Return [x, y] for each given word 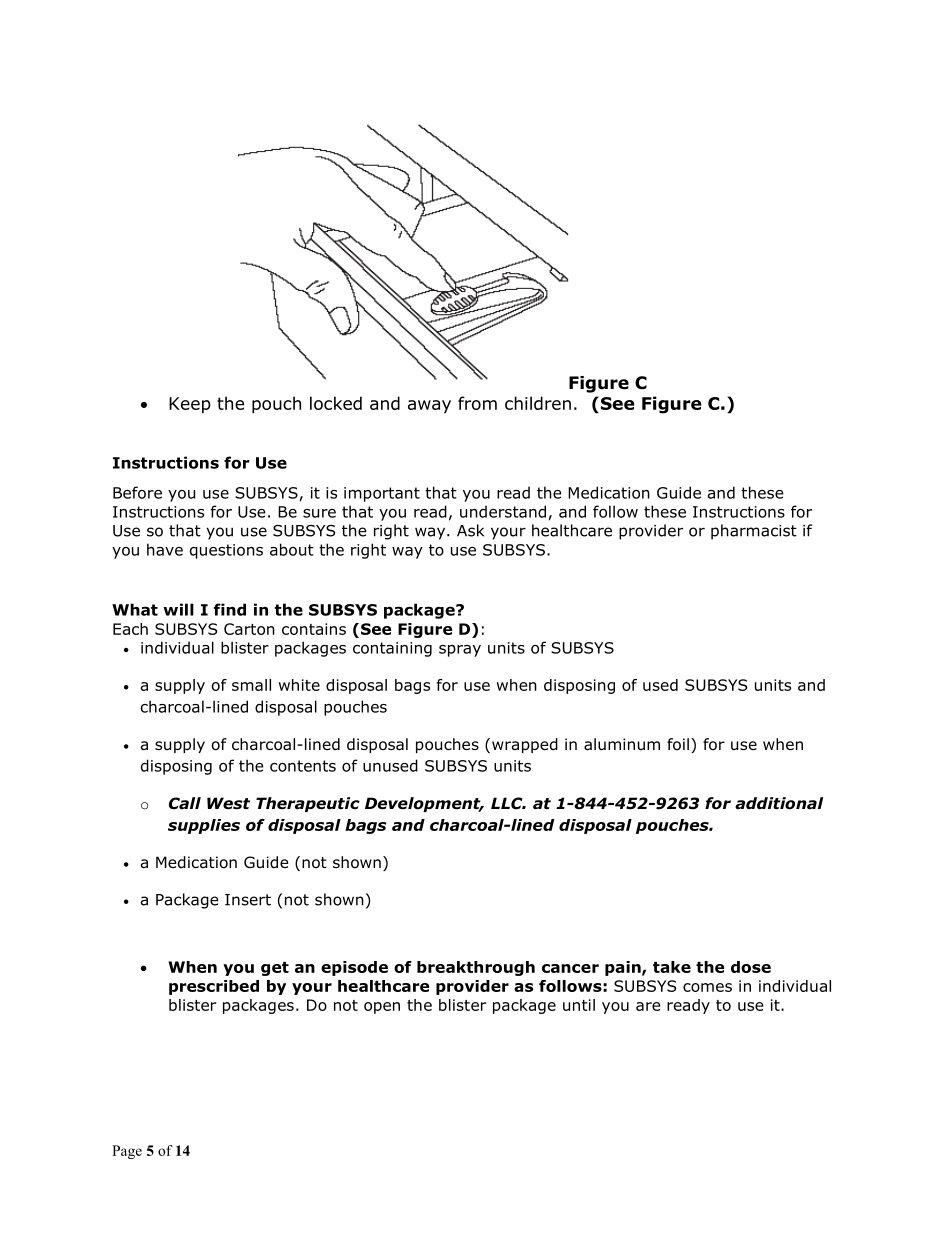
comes [707, 987]
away [429, 407]
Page [127, 1152]
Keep [190, 405]
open [382, 1008]
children [538, 403]
